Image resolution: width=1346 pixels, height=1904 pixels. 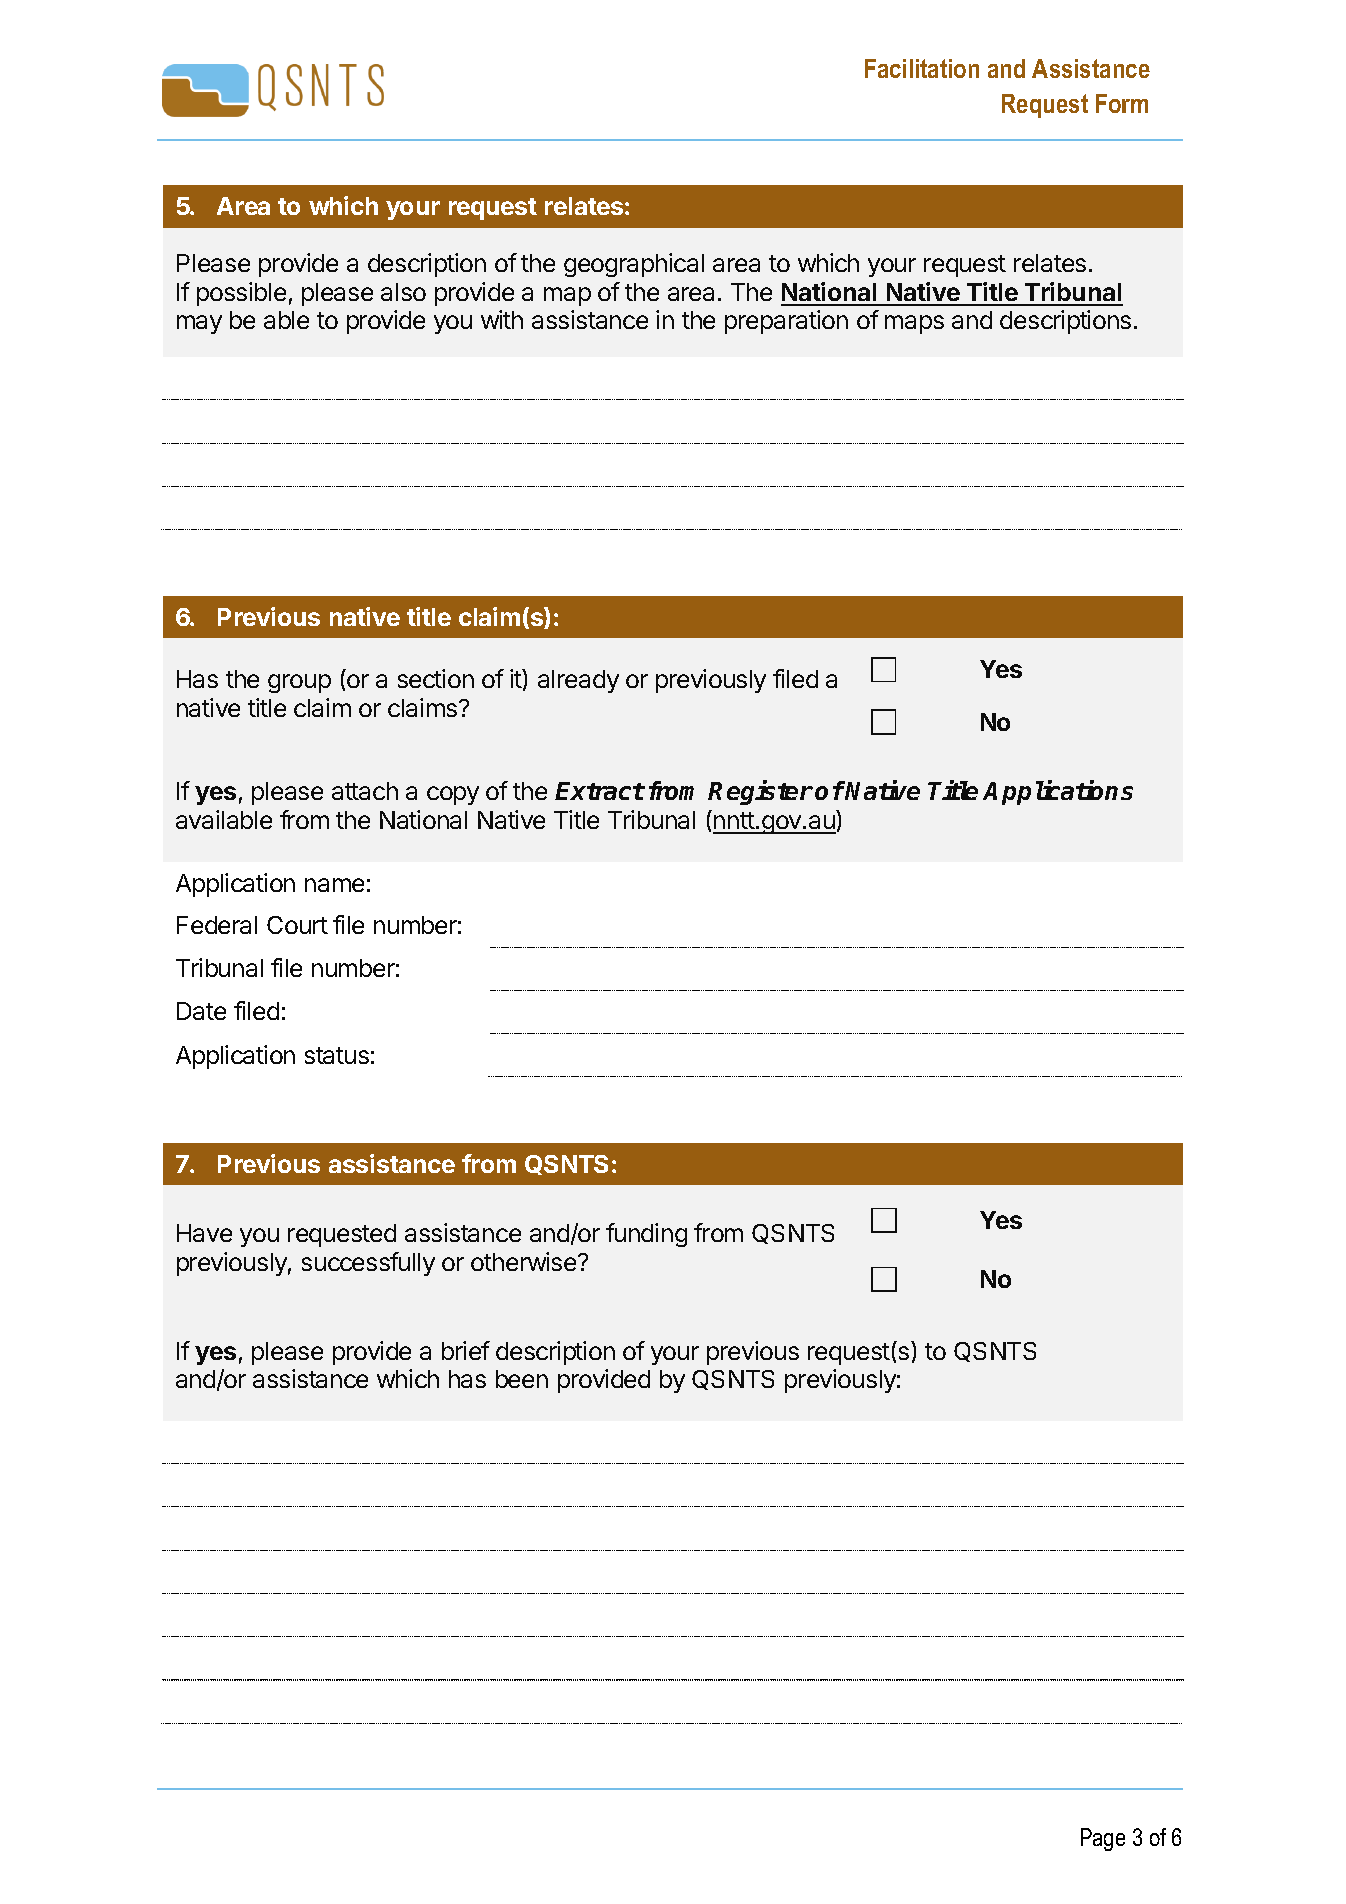 What do you see at coordinates (525, 1261) in the document?
I see `otherwise` at bounding box center [525, 1261].
